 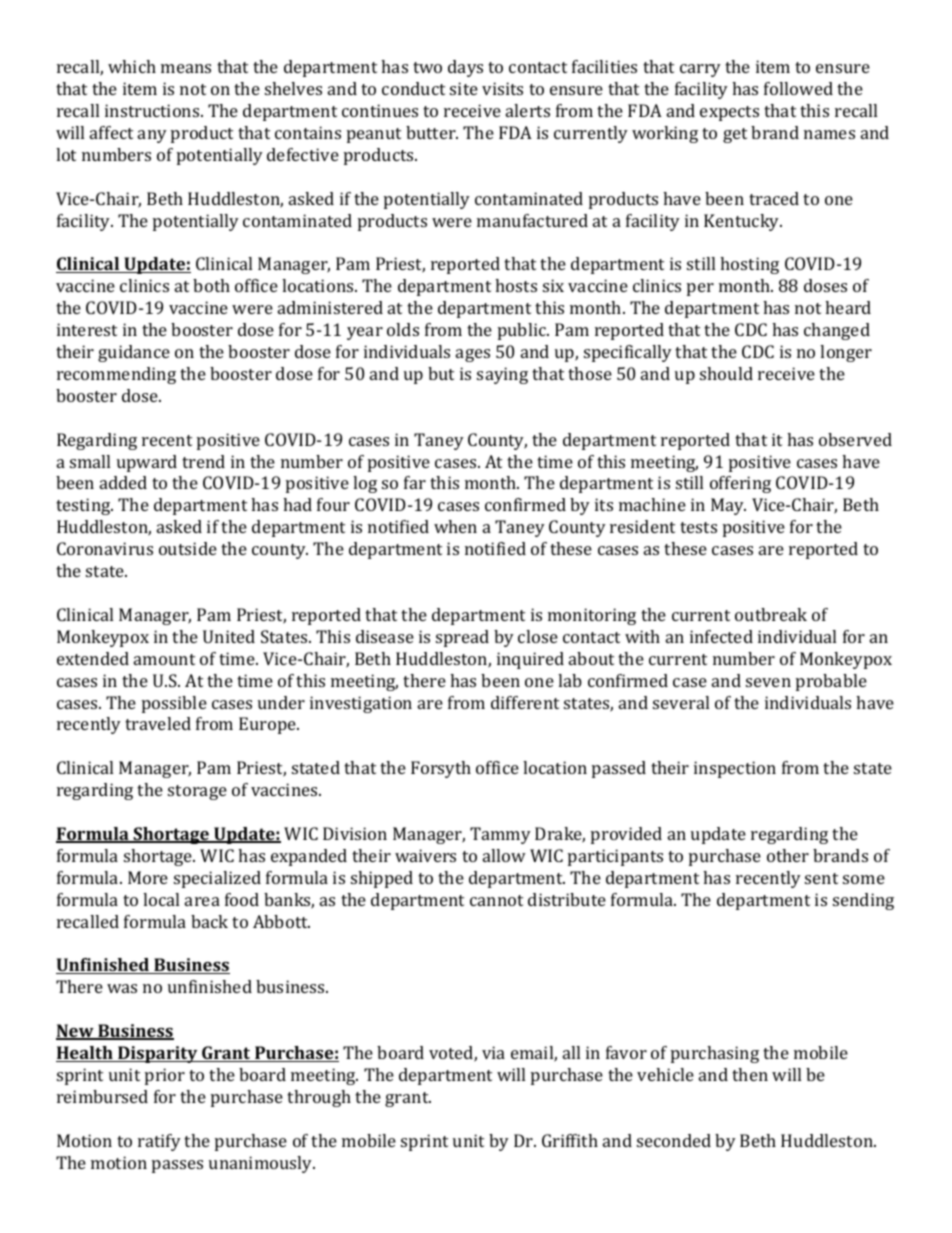 What do you see at coordinates (798, 88) in the document?
I see `followed` at bounding box center [798, 88].
